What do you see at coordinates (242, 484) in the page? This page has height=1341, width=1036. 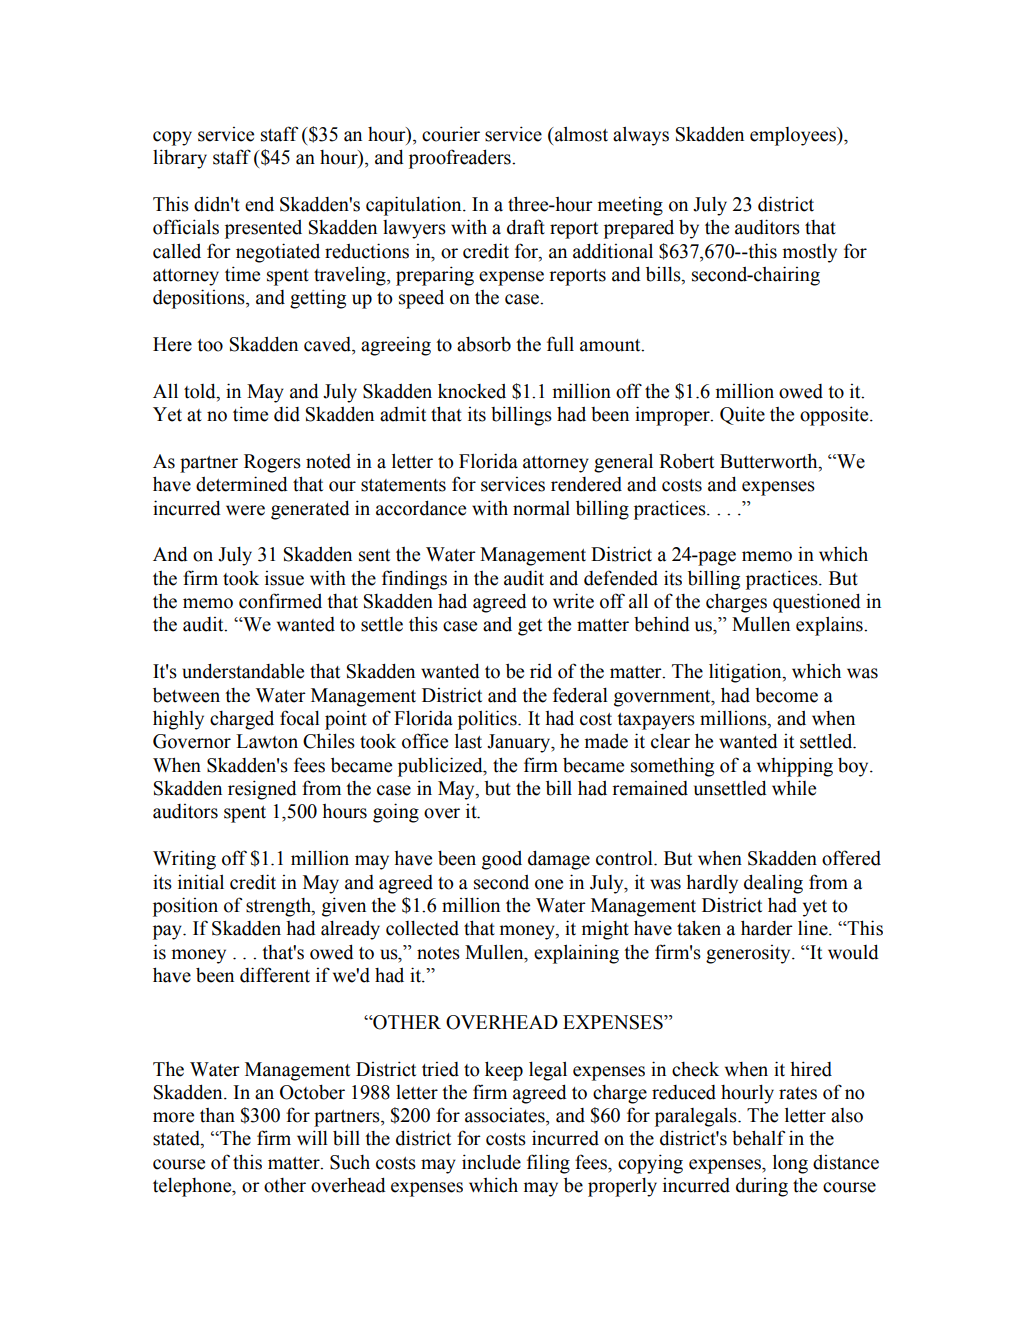 I see `determined` at bounding box center [242, 484].
